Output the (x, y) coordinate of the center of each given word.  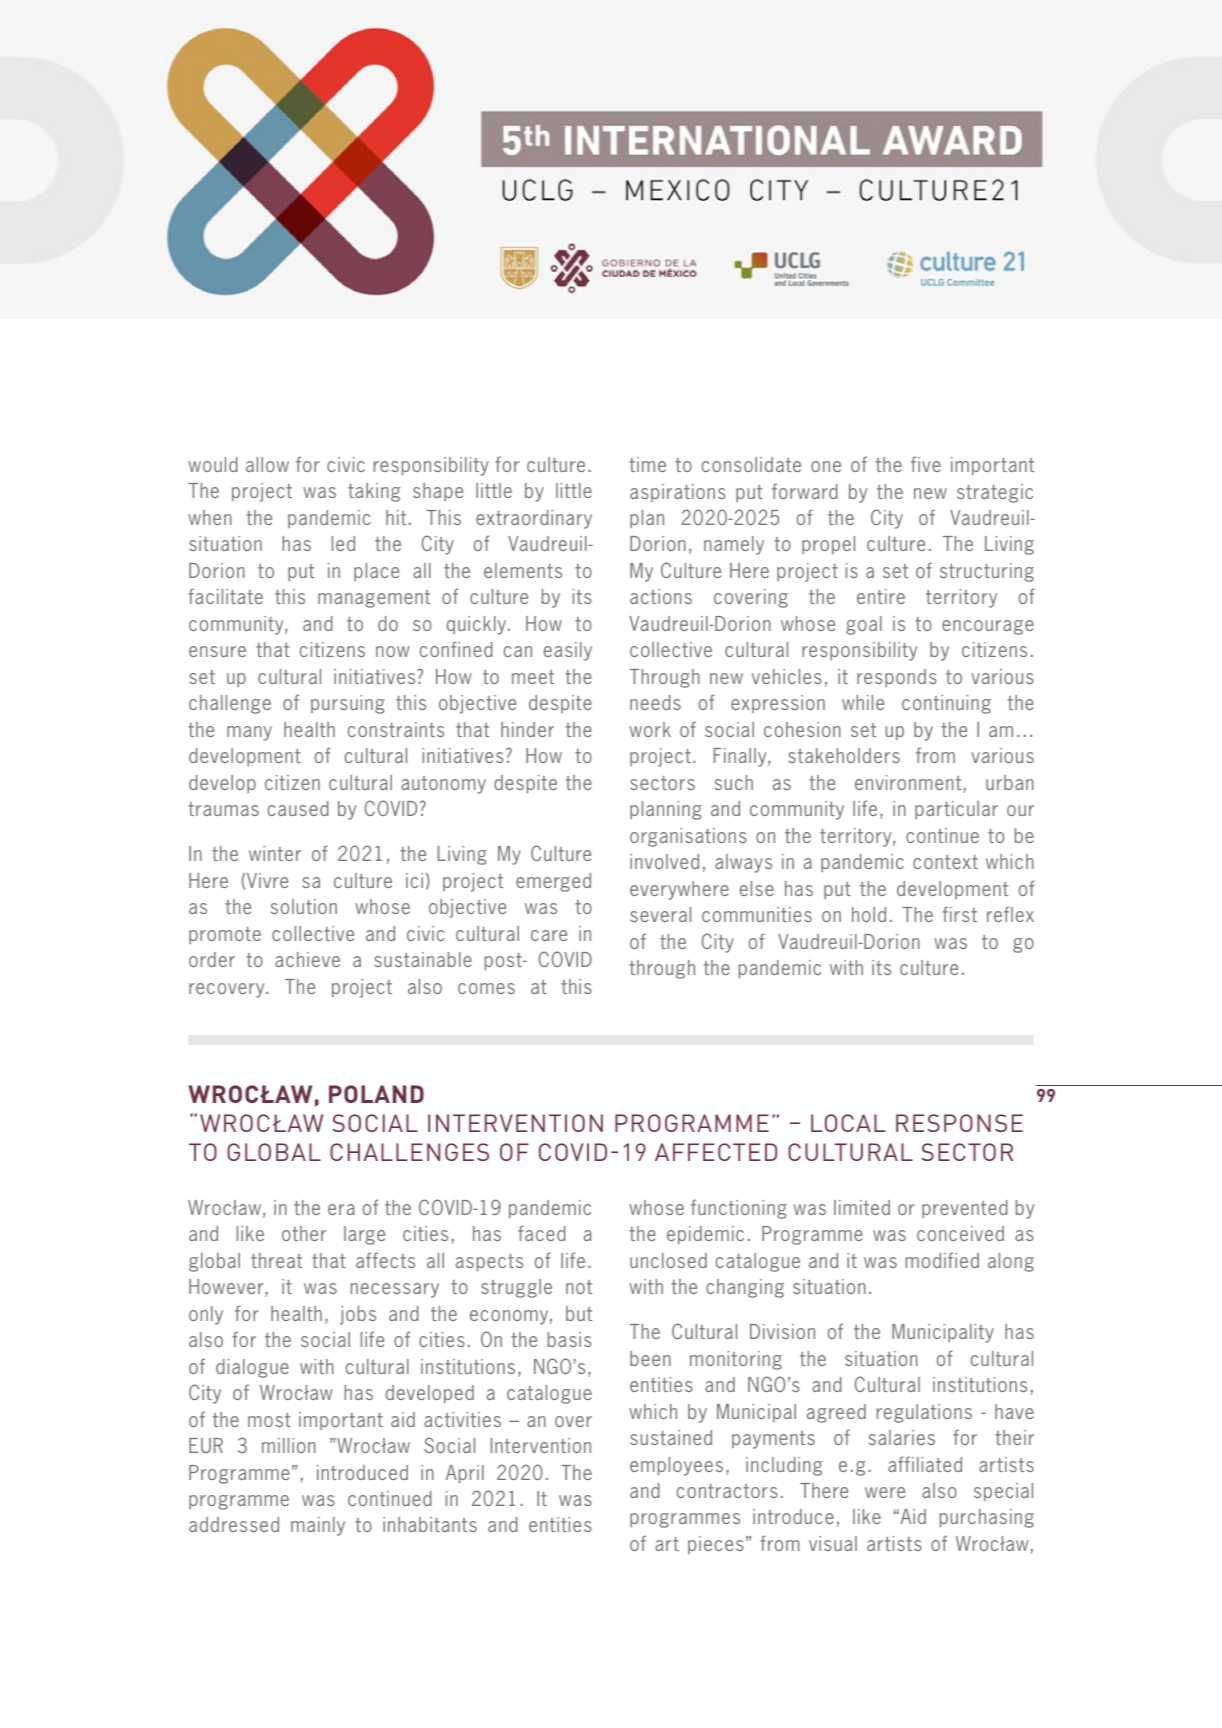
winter (275, 853)
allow (267, 464)
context (945, 862)
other (304, 1233)
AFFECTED (716, 1152)
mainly (318, 1526)
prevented (965, 1209)
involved (664, 861)
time (647, 464)
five (926, 464)
